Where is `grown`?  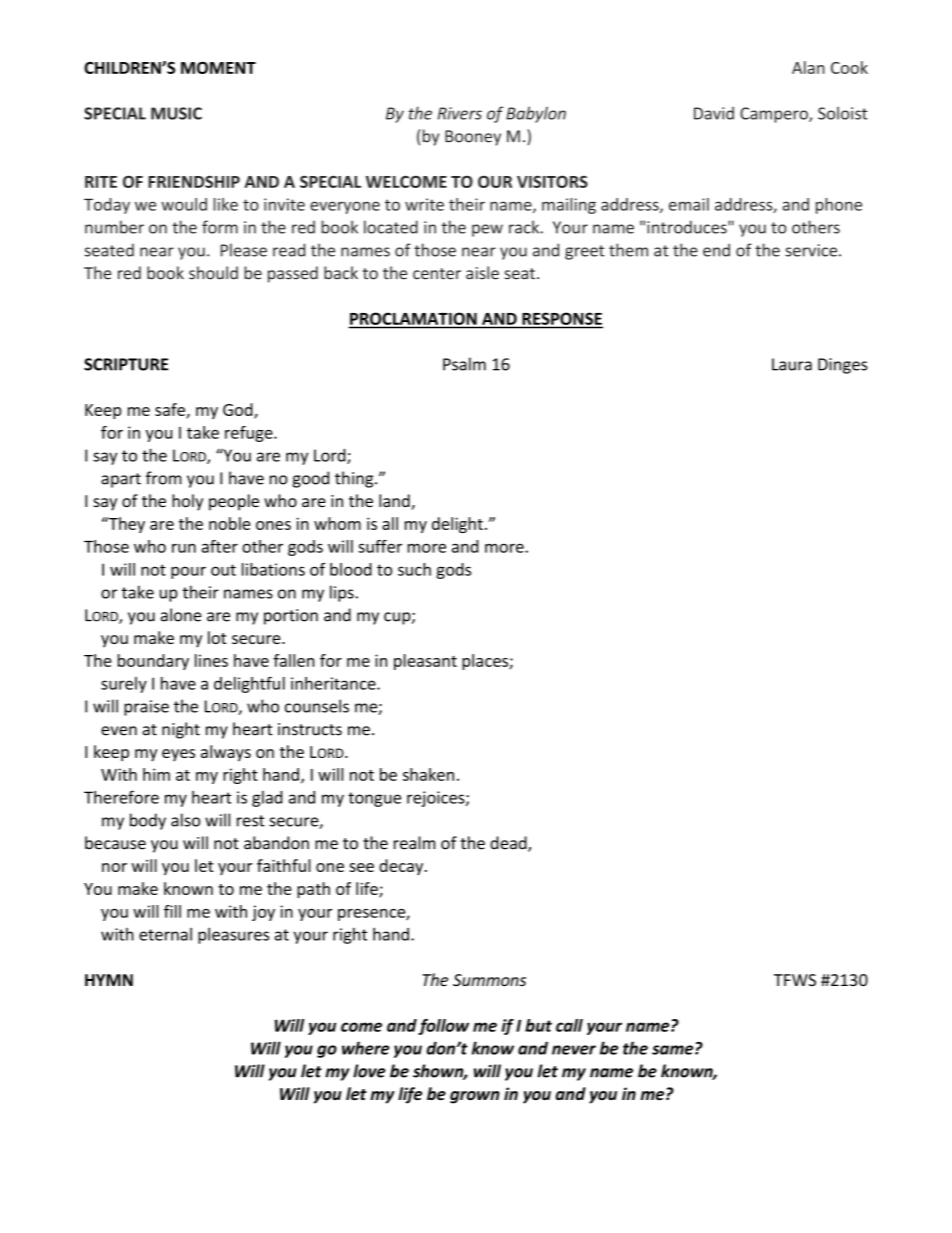
grown is located at coordinates (475, 1097).
